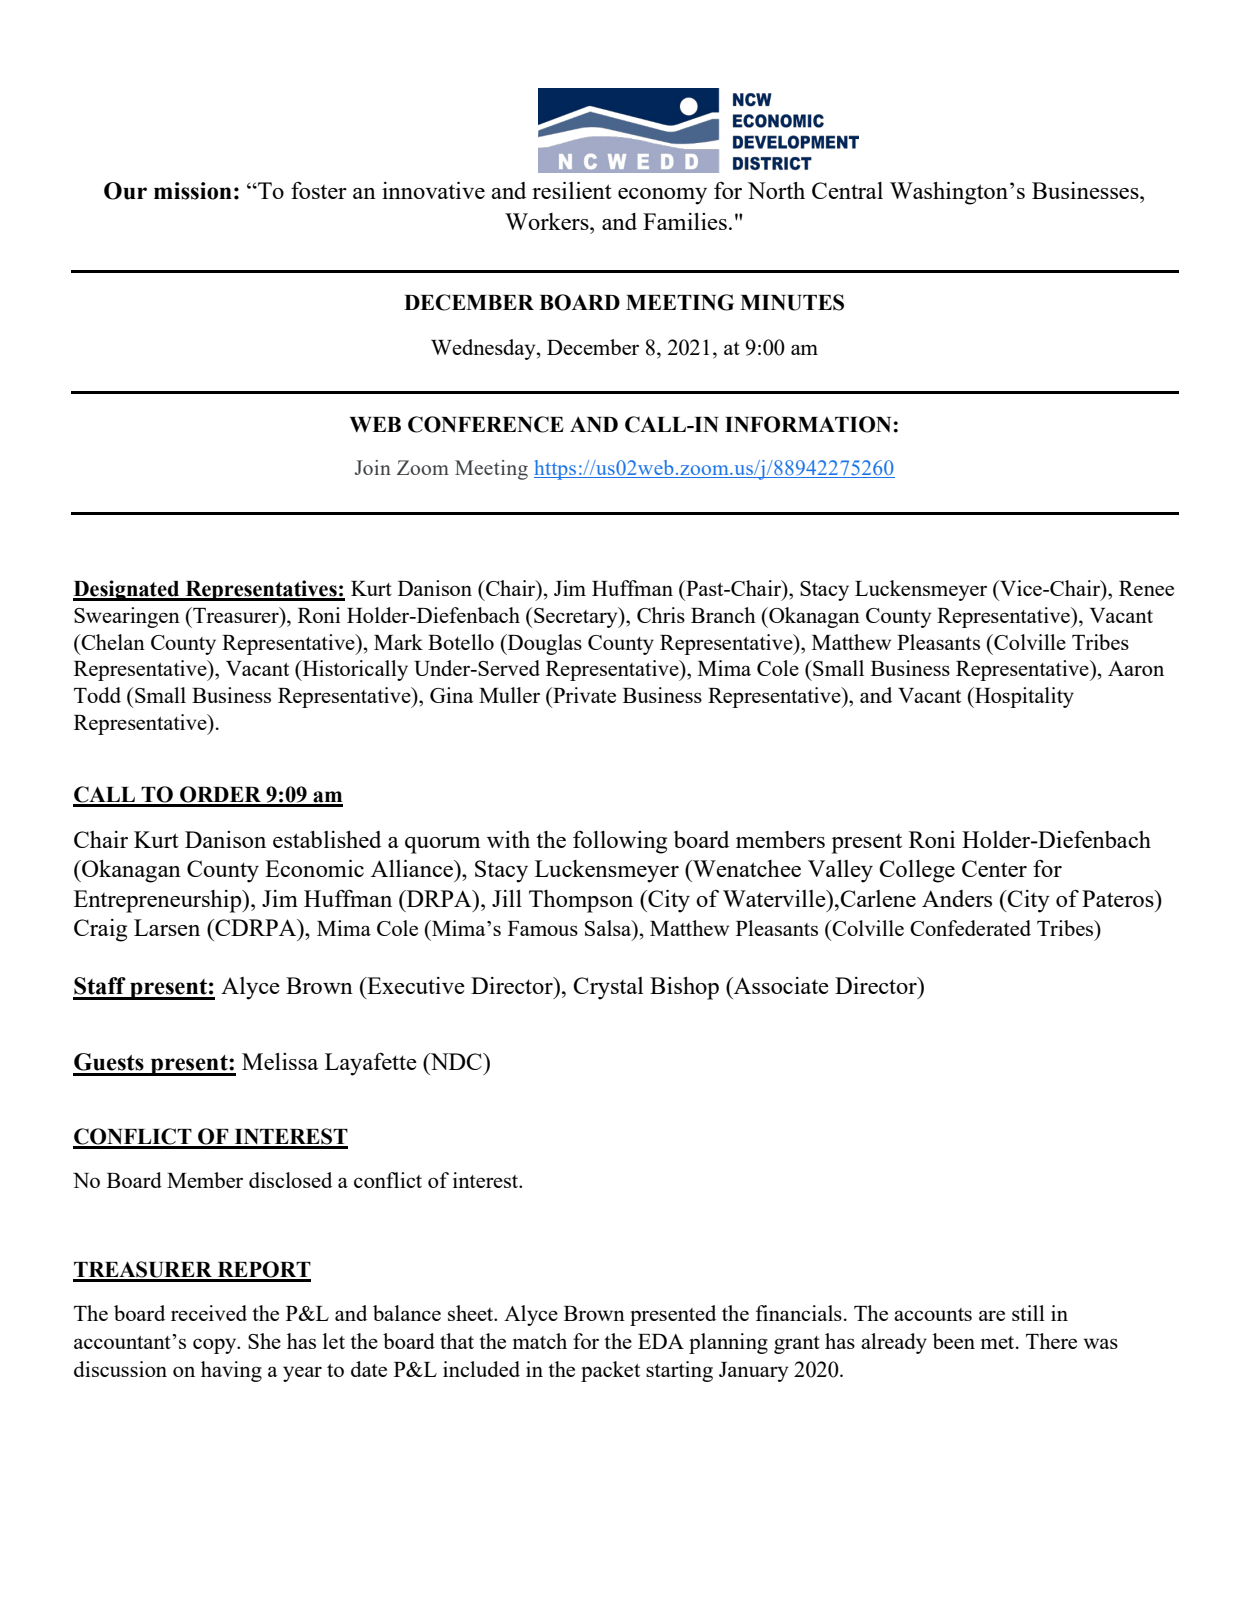 Image resolution: width=1249 pixels, height=1617 pixels. I want to click on following, so click(620, 842).
